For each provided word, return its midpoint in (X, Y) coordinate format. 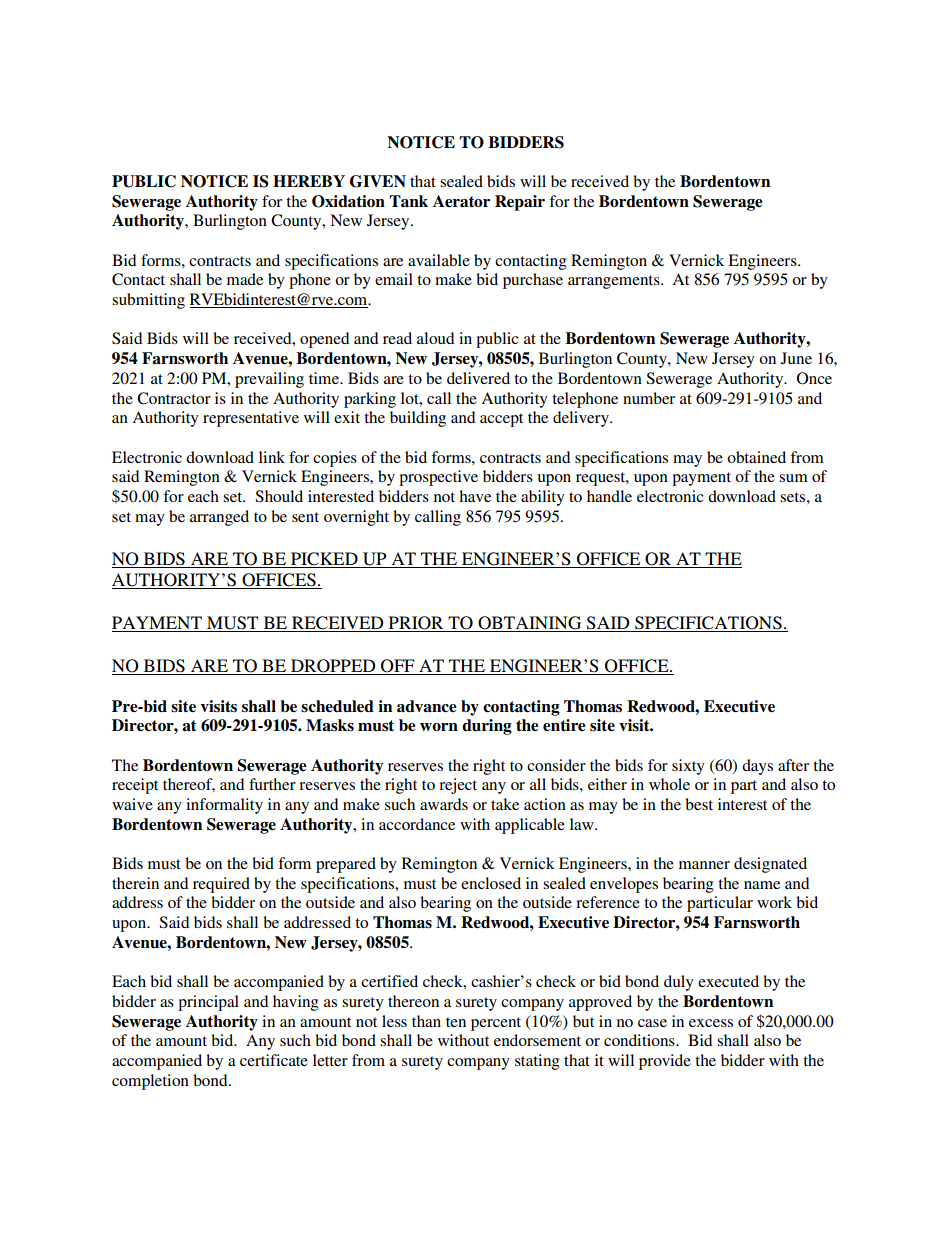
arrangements (615, 282)
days (757, 767)
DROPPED (333, 667)
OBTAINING (530, 624)
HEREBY (309, 181)
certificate (274, 1060)
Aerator (461, 201)
